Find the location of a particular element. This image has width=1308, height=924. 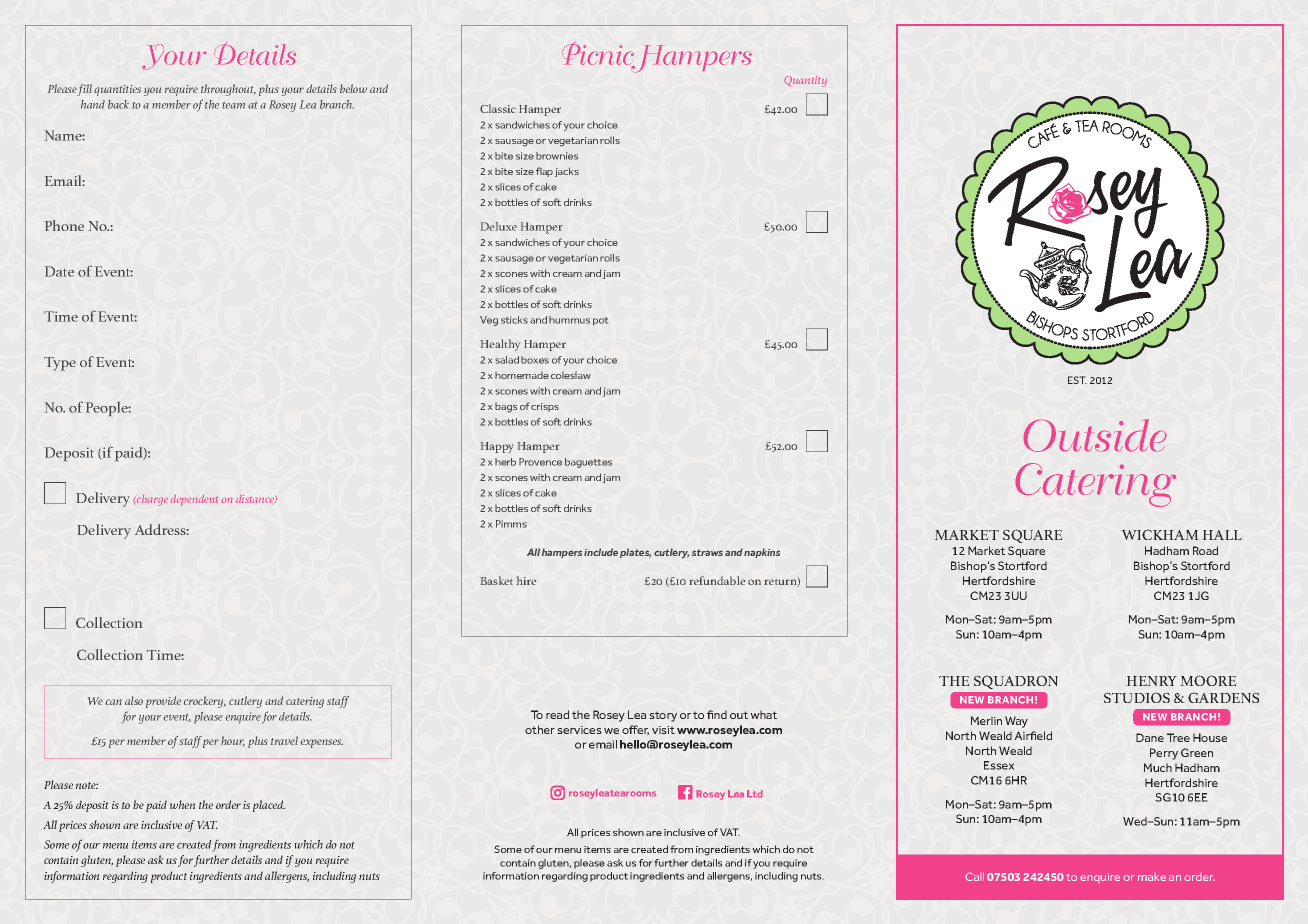

HALL is located at coordinates (1222, 535).
